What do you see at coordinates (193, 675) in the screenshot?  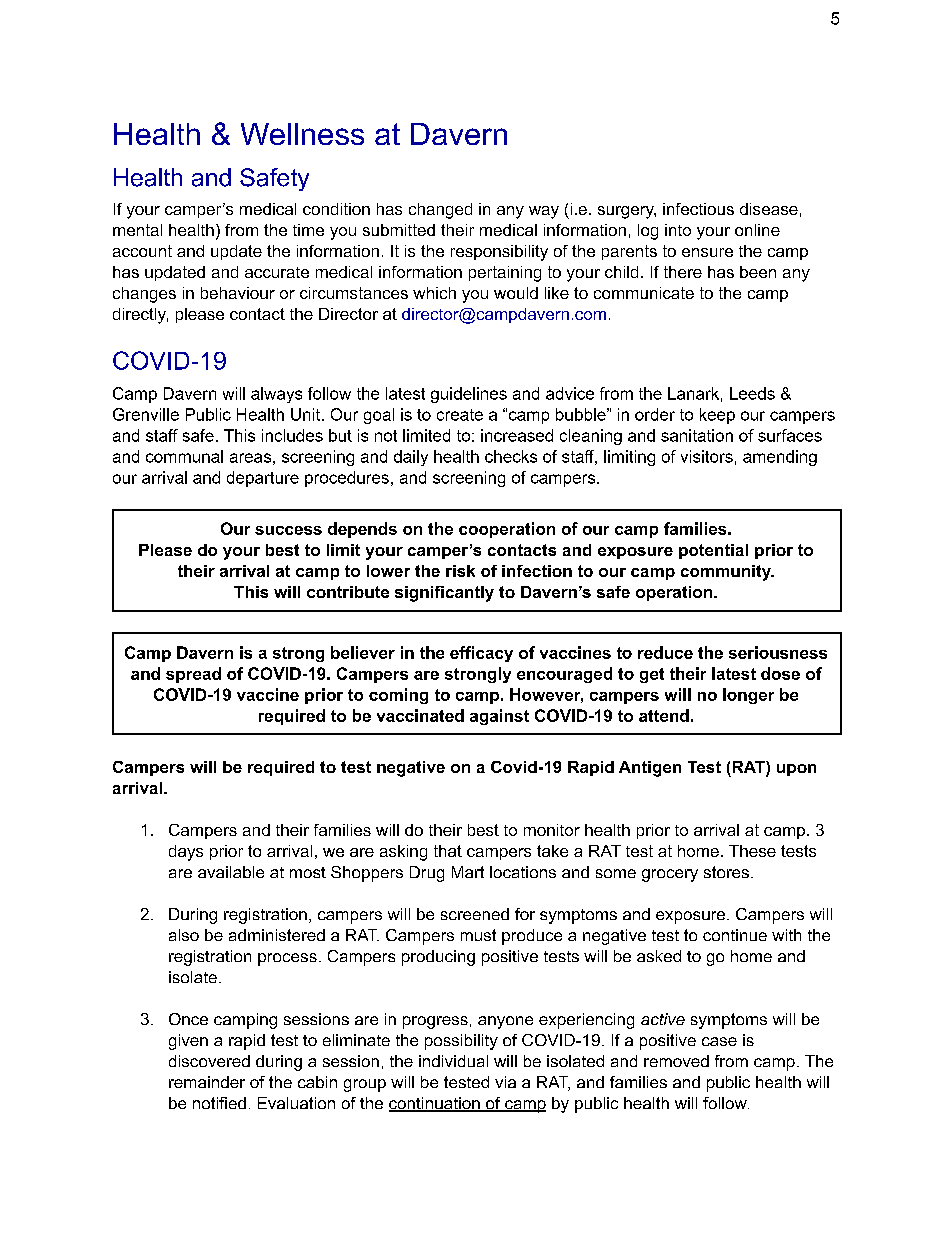 I see `spread` at bounding box center [193, 675].
